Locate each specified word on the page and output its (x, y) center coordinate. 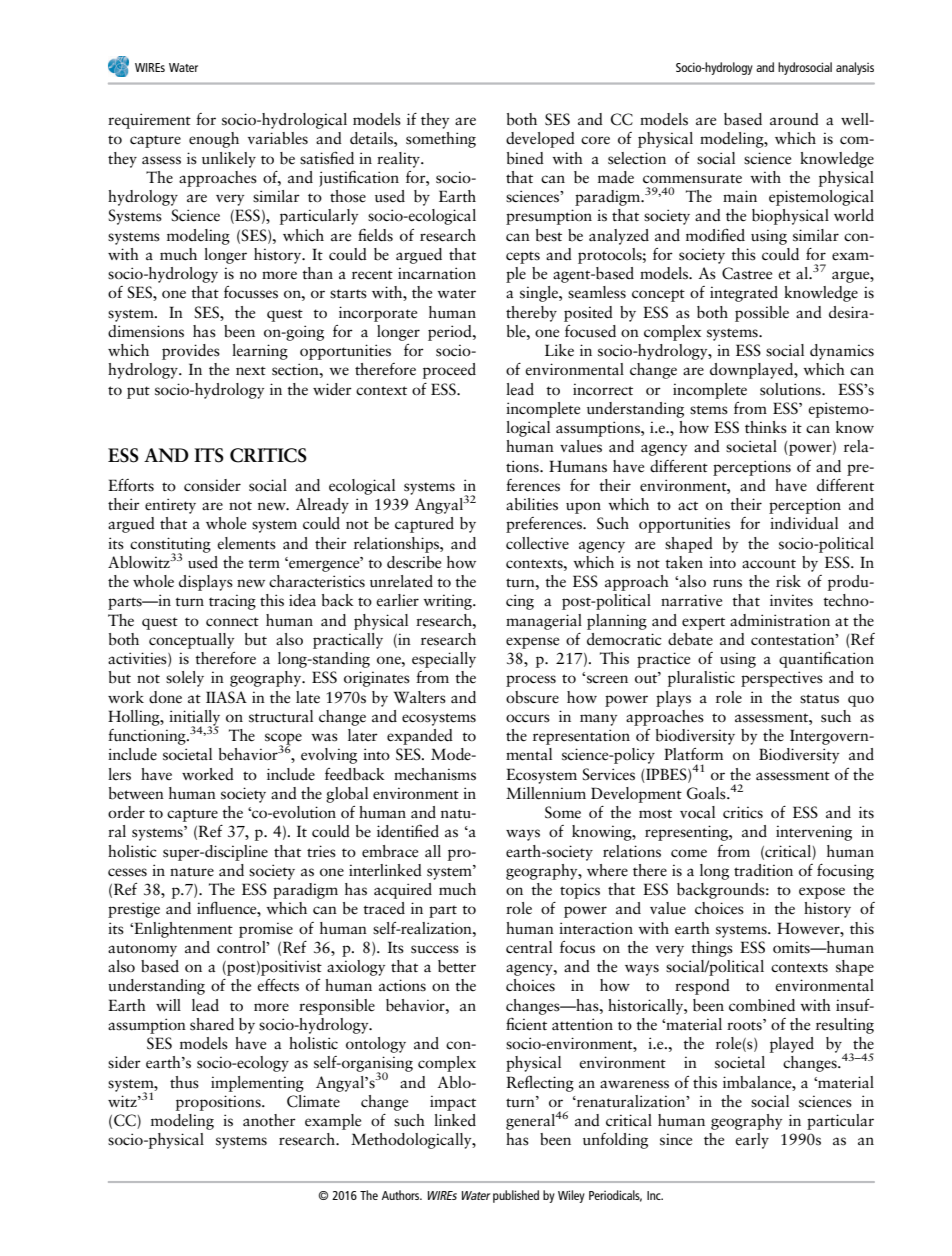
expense (532, 643)
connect (232, 622)
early (752, 1141)
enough (214, 140)
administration (780, 620)
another (269, 1120)
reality (399, 160)
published (516, 1196)
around (794, 119)
